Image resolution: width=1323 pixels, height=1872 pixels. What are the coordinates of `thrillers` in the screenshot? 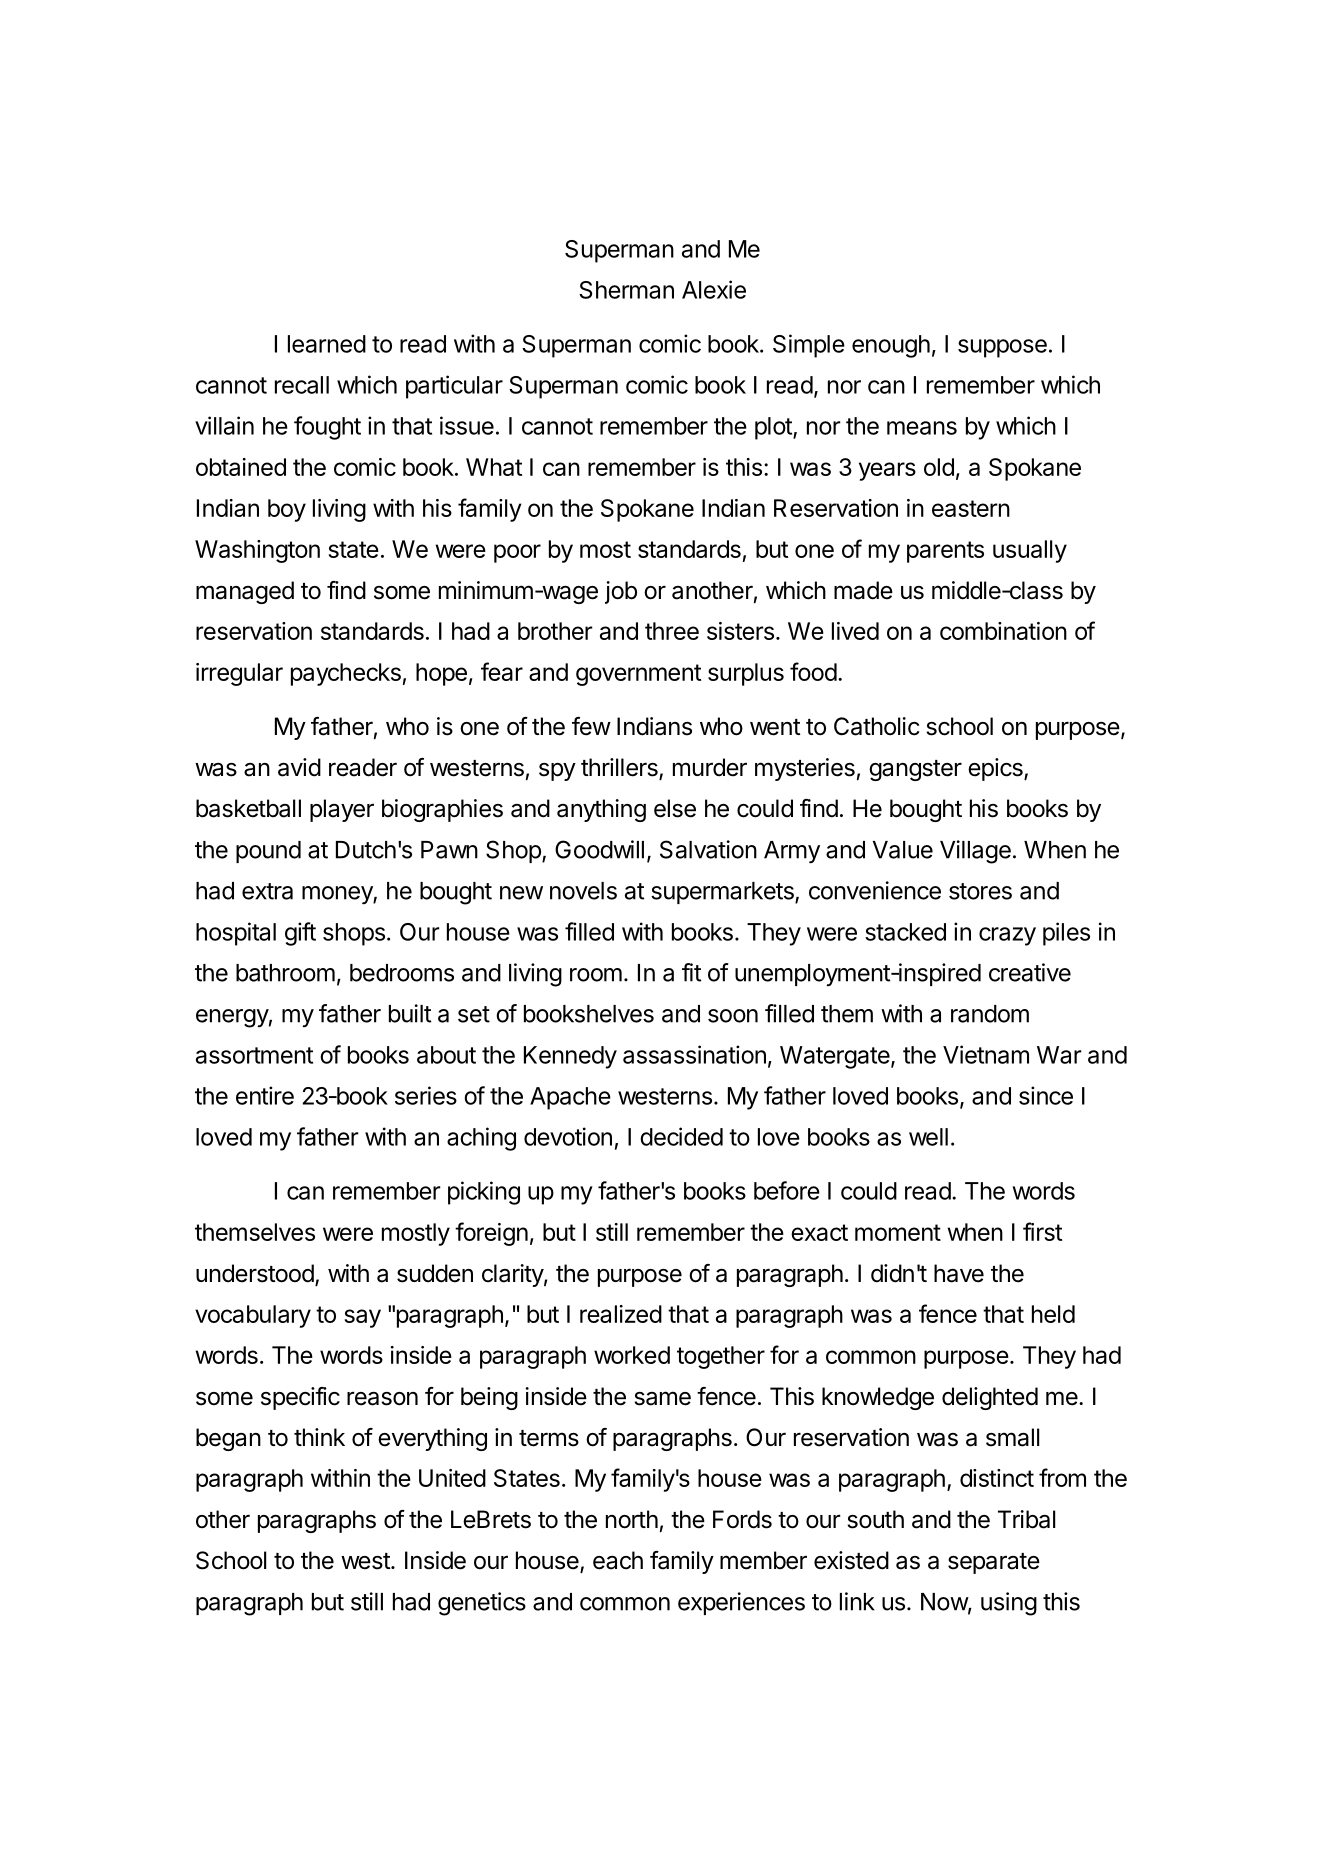 It's located at (620, 768).
